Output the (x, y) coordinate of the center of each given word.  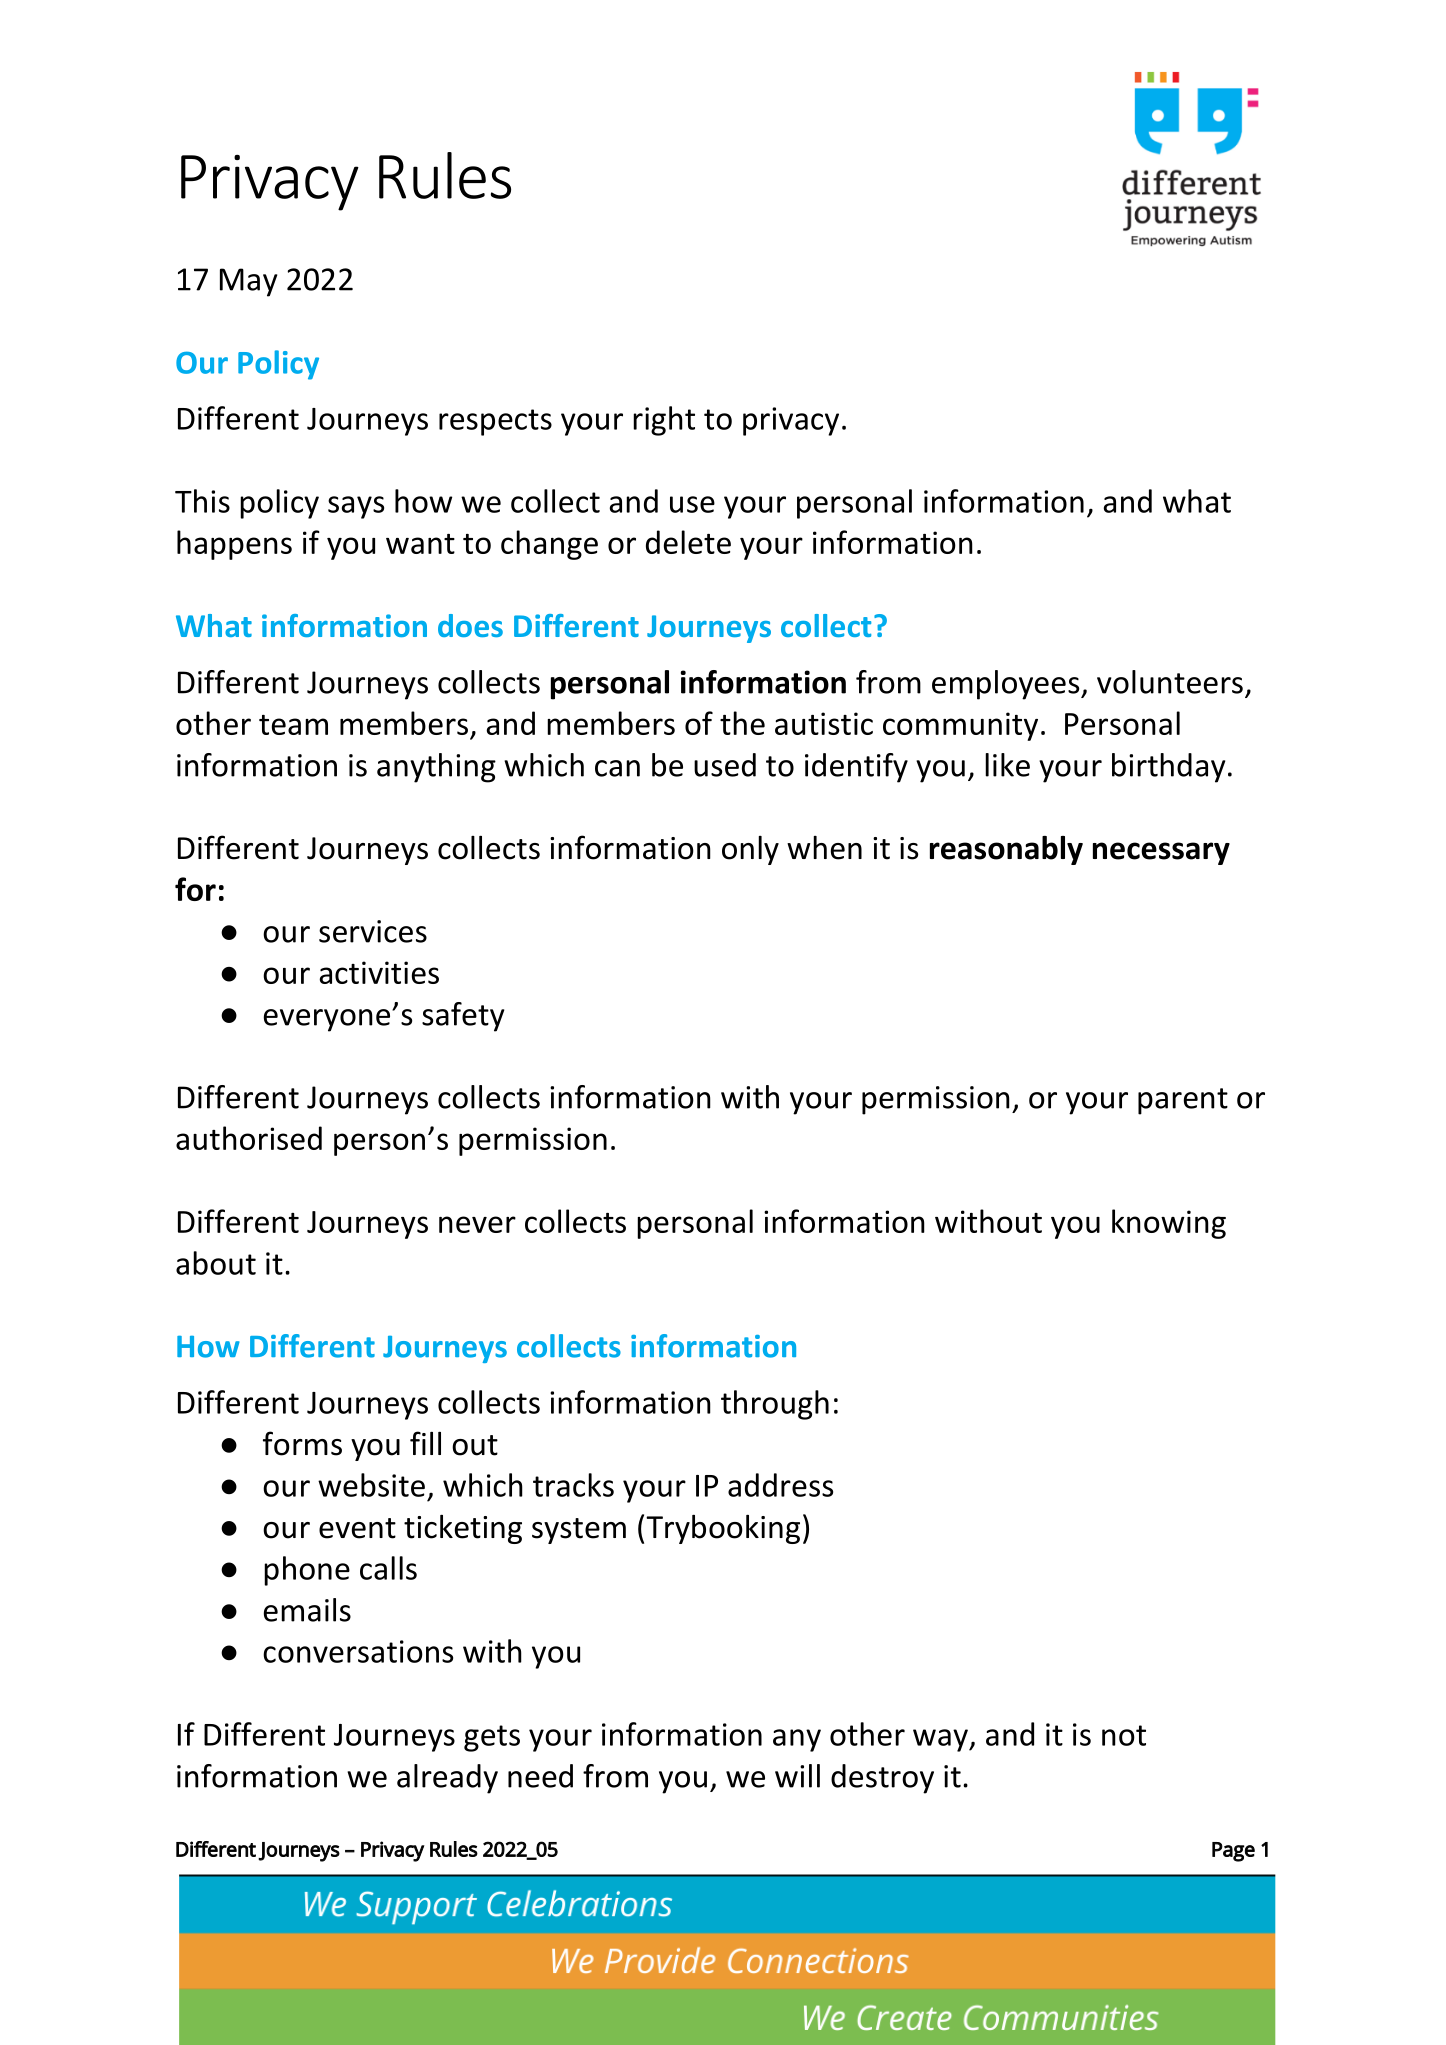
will (797, 1776)
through (775, 1405)
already (447, 1779)
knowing (1169, 1224)
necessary (1161, 853)
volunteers (1170, 682)
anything (436, 768)
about (216, 1263)
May (248, 282)
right (664, 421)
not (1124, 1735)
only (750, 850)
